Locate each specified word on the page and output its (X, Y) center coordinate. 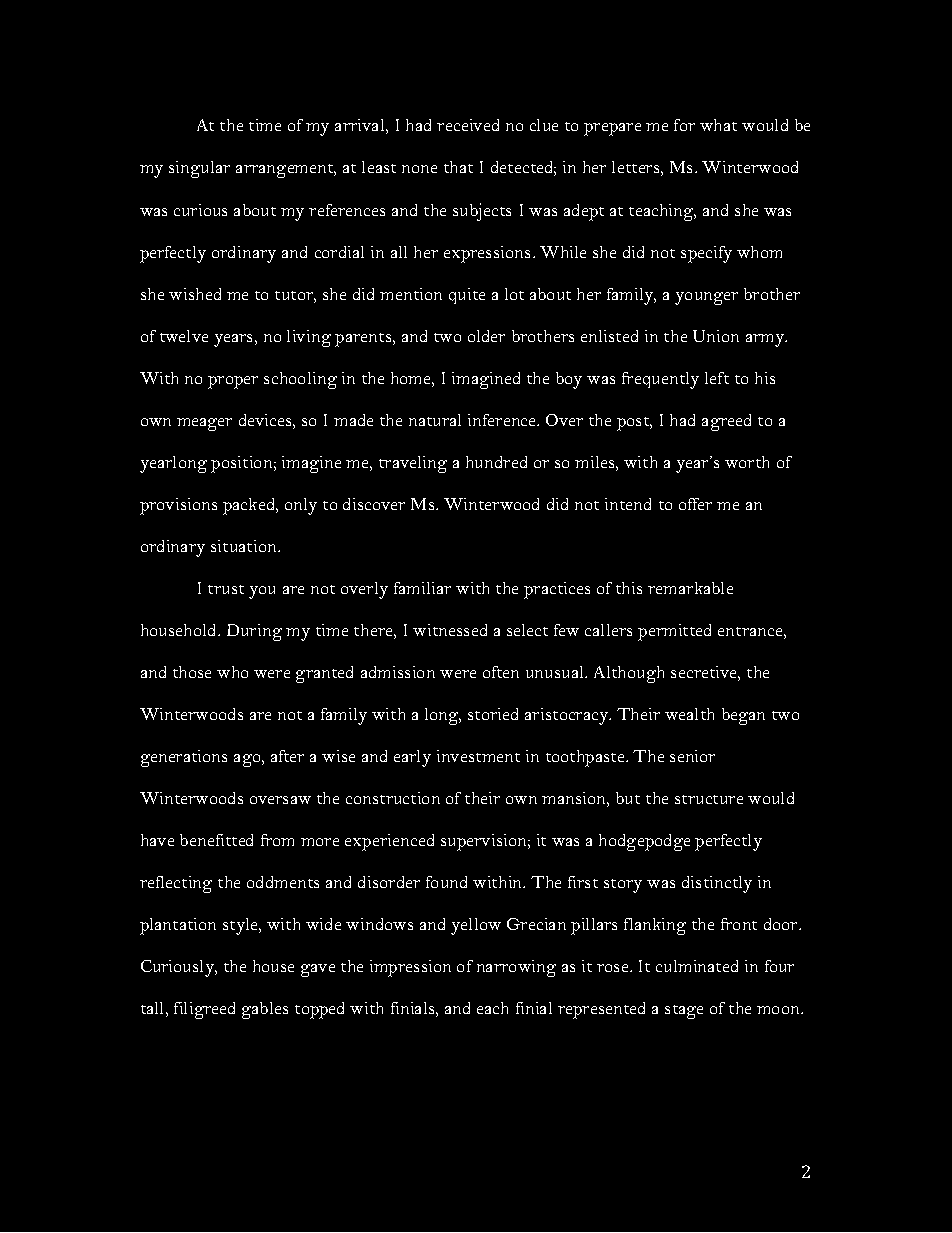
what (718, 125)
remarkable (690, 588)
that (458, 167)
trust (226, 589)
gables (265, 1010)
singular (199, 169)
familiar (422, 588)
